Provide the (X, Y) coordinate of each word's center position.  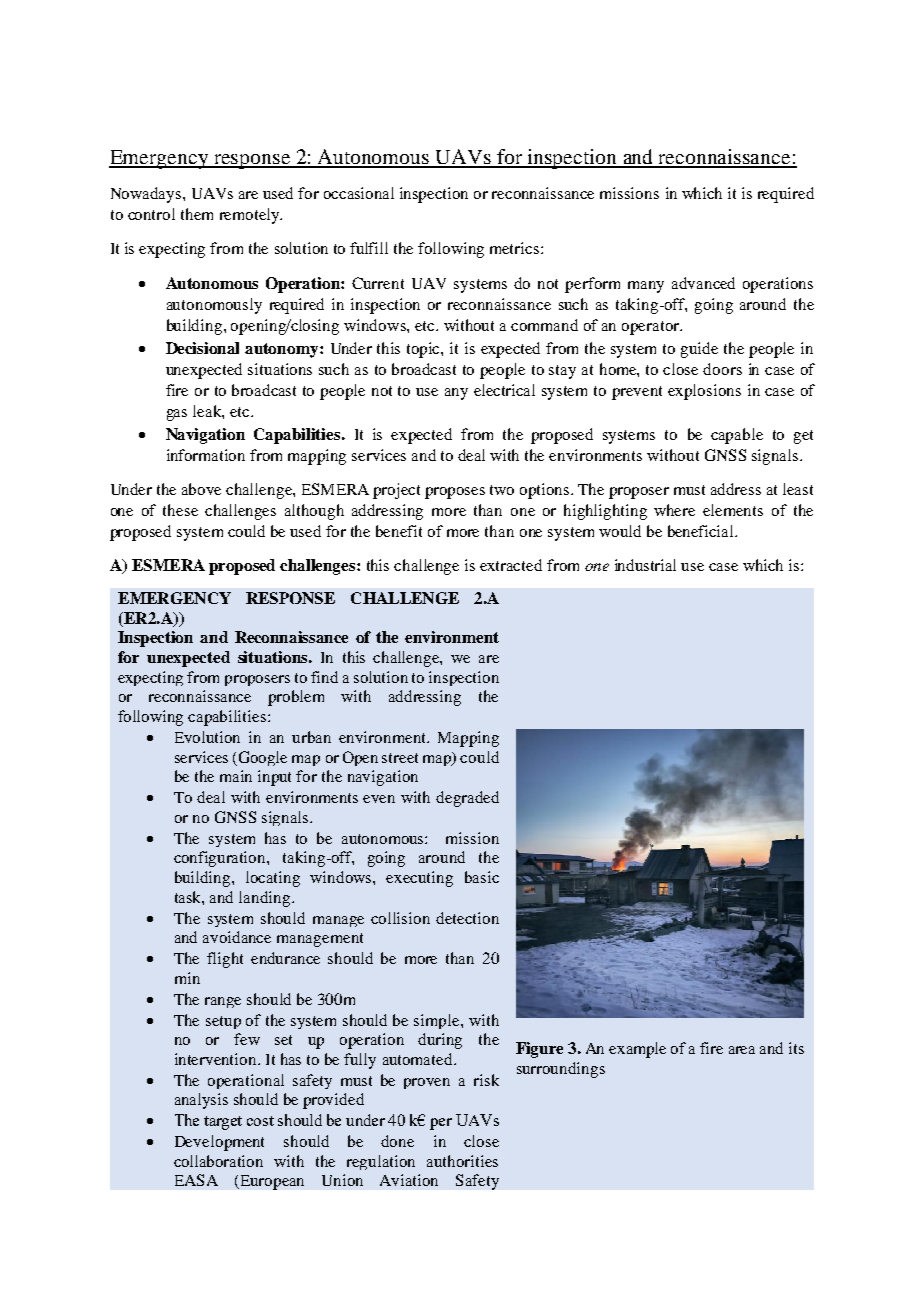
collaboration (218, 1161)
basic (482, 877)
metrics (514, 248)
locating (273, 879)
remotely (250, 216)
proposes (455, 493)
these (180, 510)
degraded (467, 799)
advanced (703, 283)
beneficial (702, 531)
